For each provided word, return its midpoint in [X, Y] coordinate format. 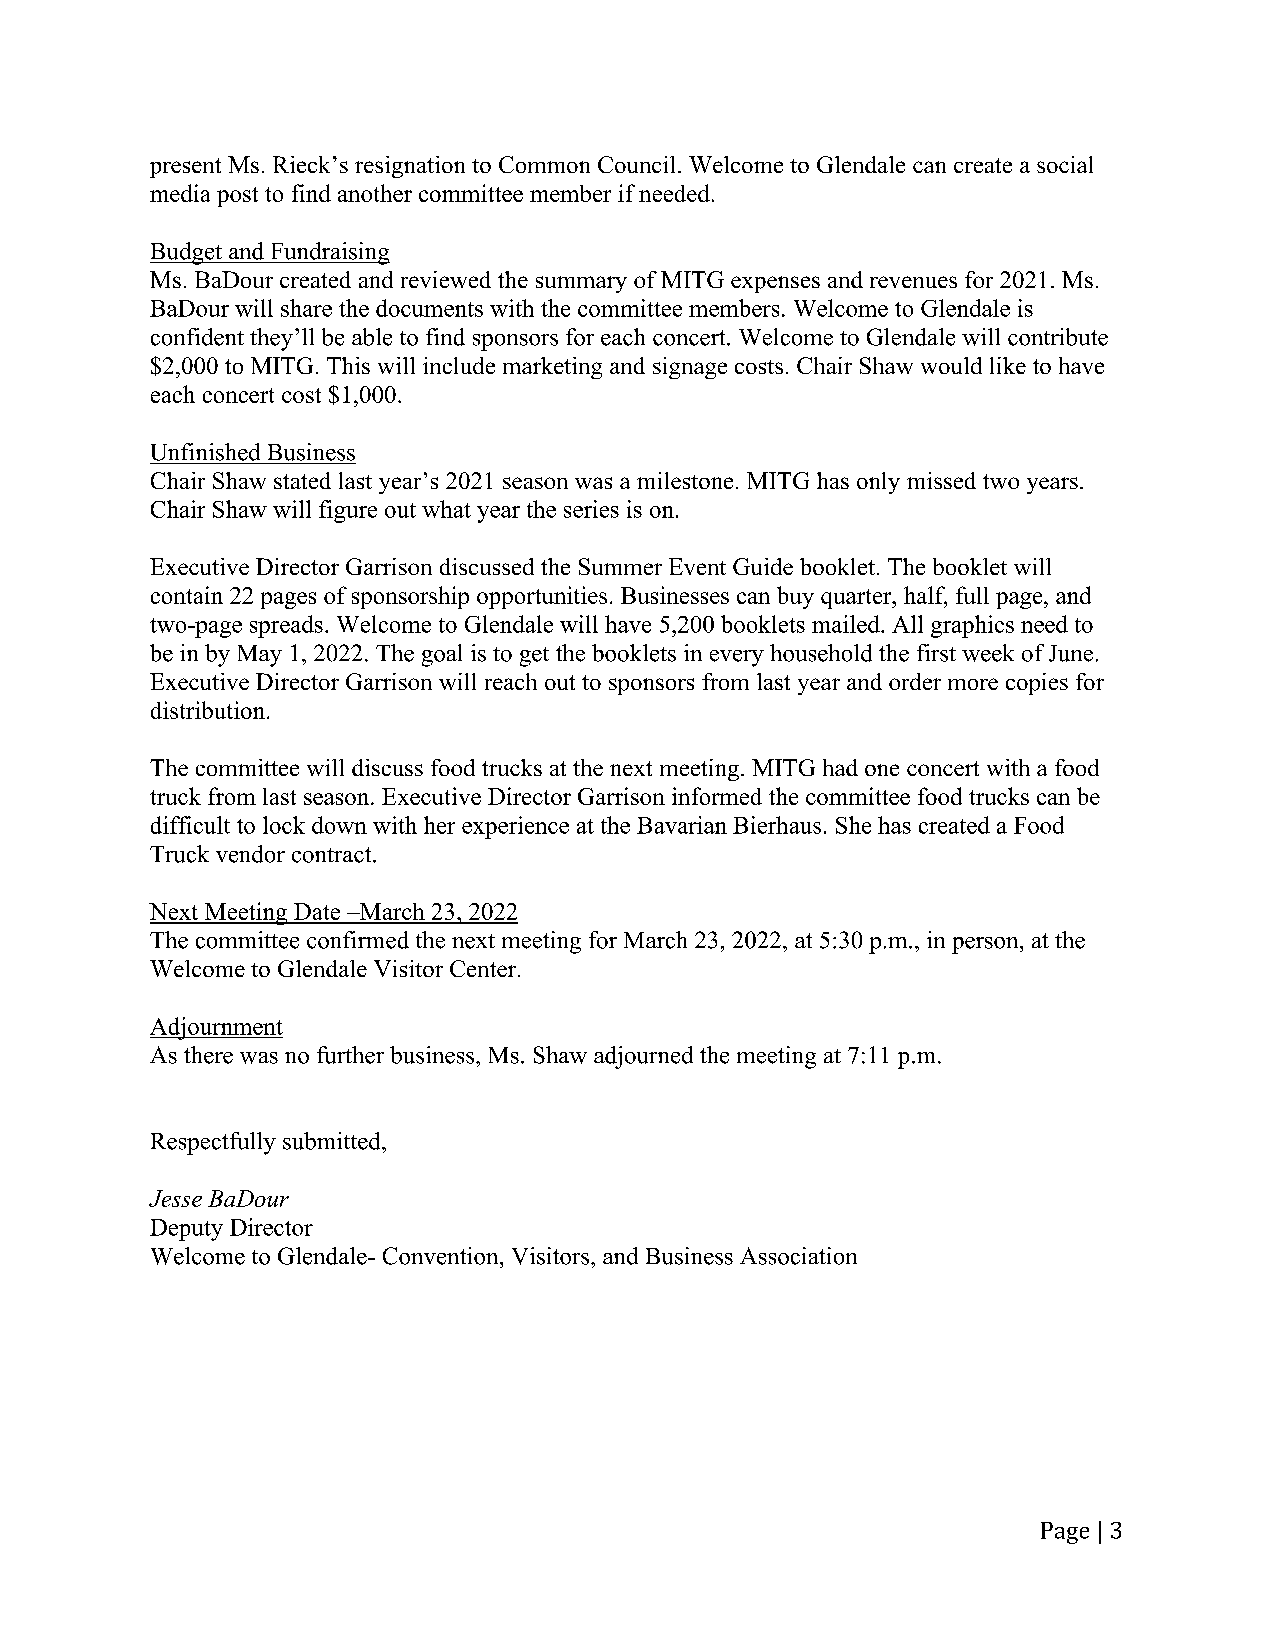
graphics [972, 626]
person [986, 945]
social [1065, 164]
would [951, 365]
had [840, 767]
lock [284, 825]
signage [690, 368]
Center [483, 968]
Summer [620, 566]
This [348, 365]
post [237, 197]
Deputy [186, 1230]
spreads [286, 626]
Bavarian [682, 825]
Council [636, 164]
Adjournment [216, 1028]
